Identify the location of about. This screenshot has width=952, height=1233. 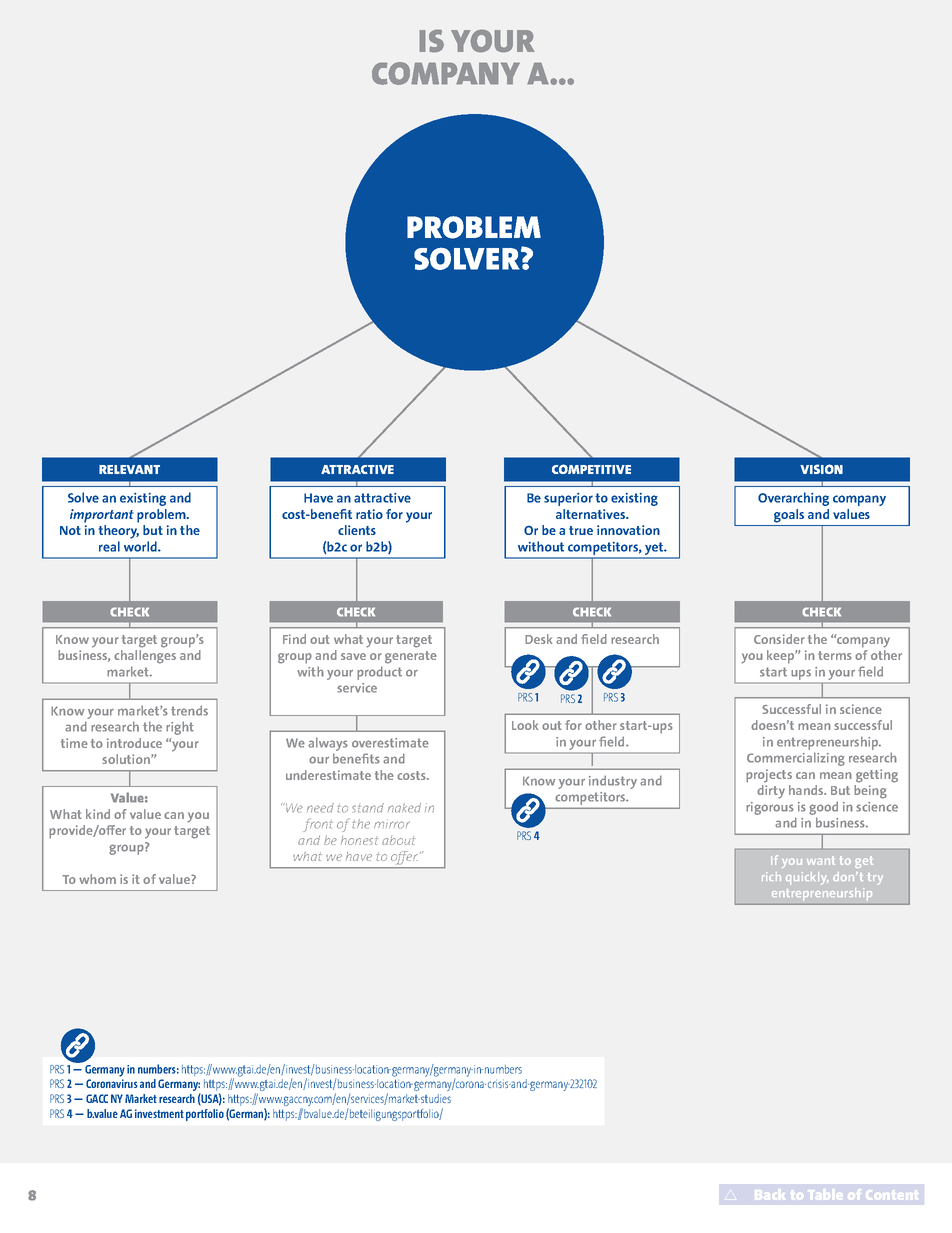
(398, 840).
